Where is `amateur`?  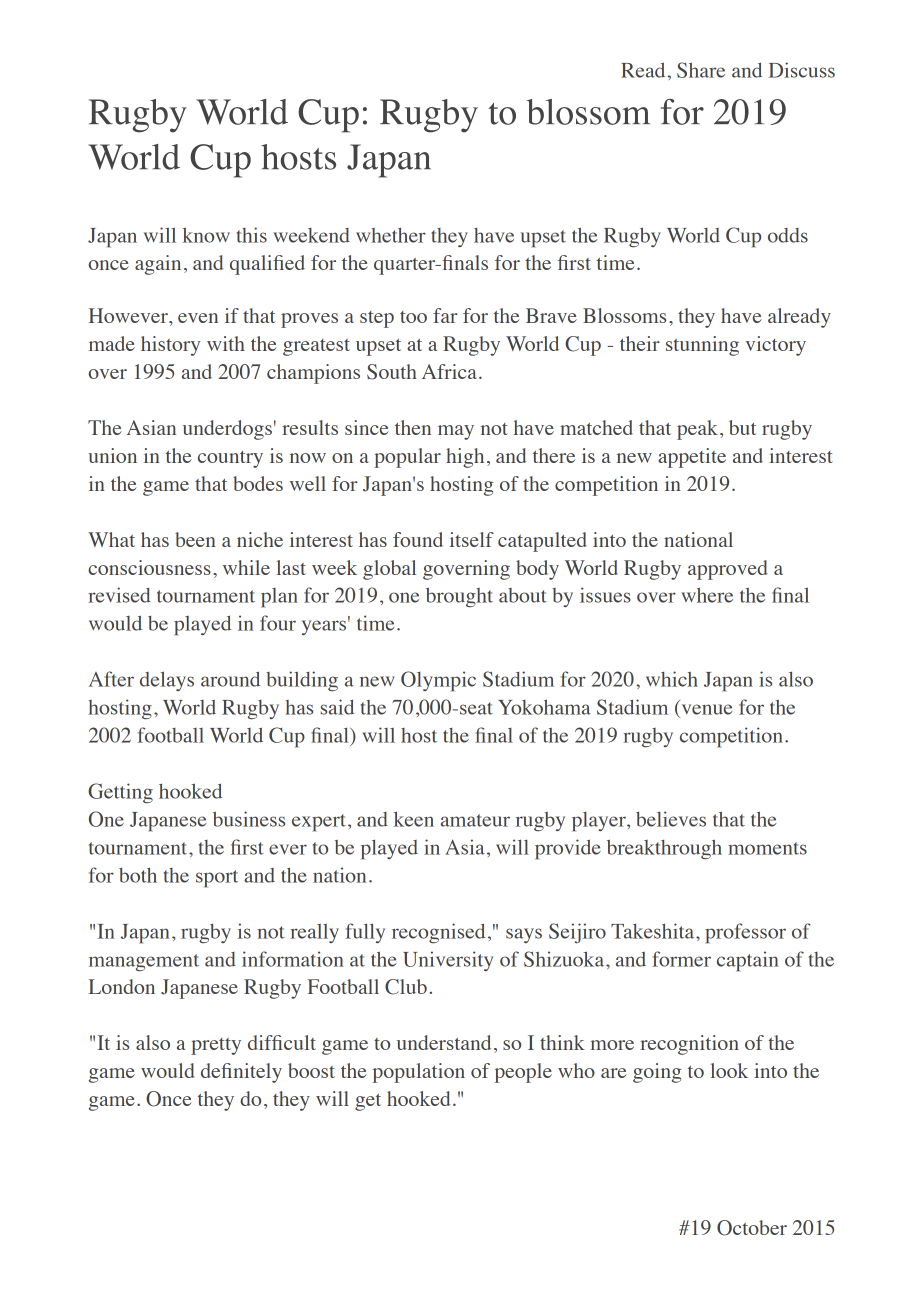 amateur is located at coordinates (475, 820).
